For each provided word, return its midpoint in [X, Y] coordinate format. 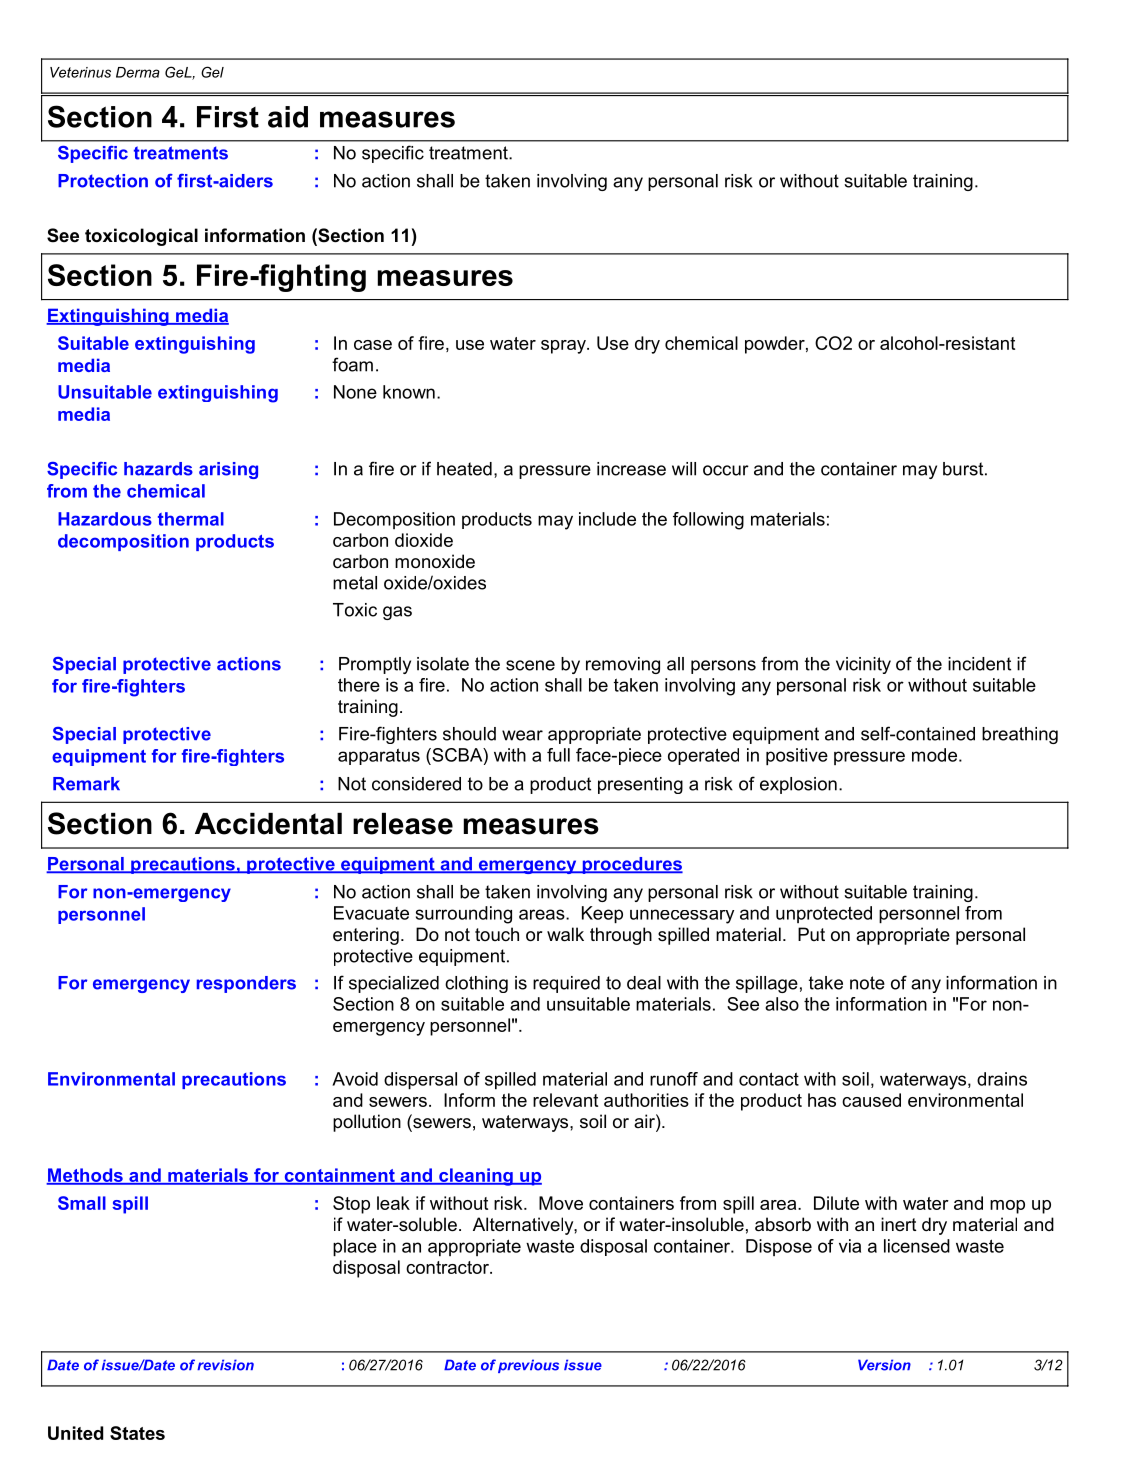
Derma [138, 72]
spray [564, 347]
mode [934, 755]
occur [726, 470]
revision [225, 1365]
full [558, 755]
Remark [86, 784]
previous [528, 1366]
